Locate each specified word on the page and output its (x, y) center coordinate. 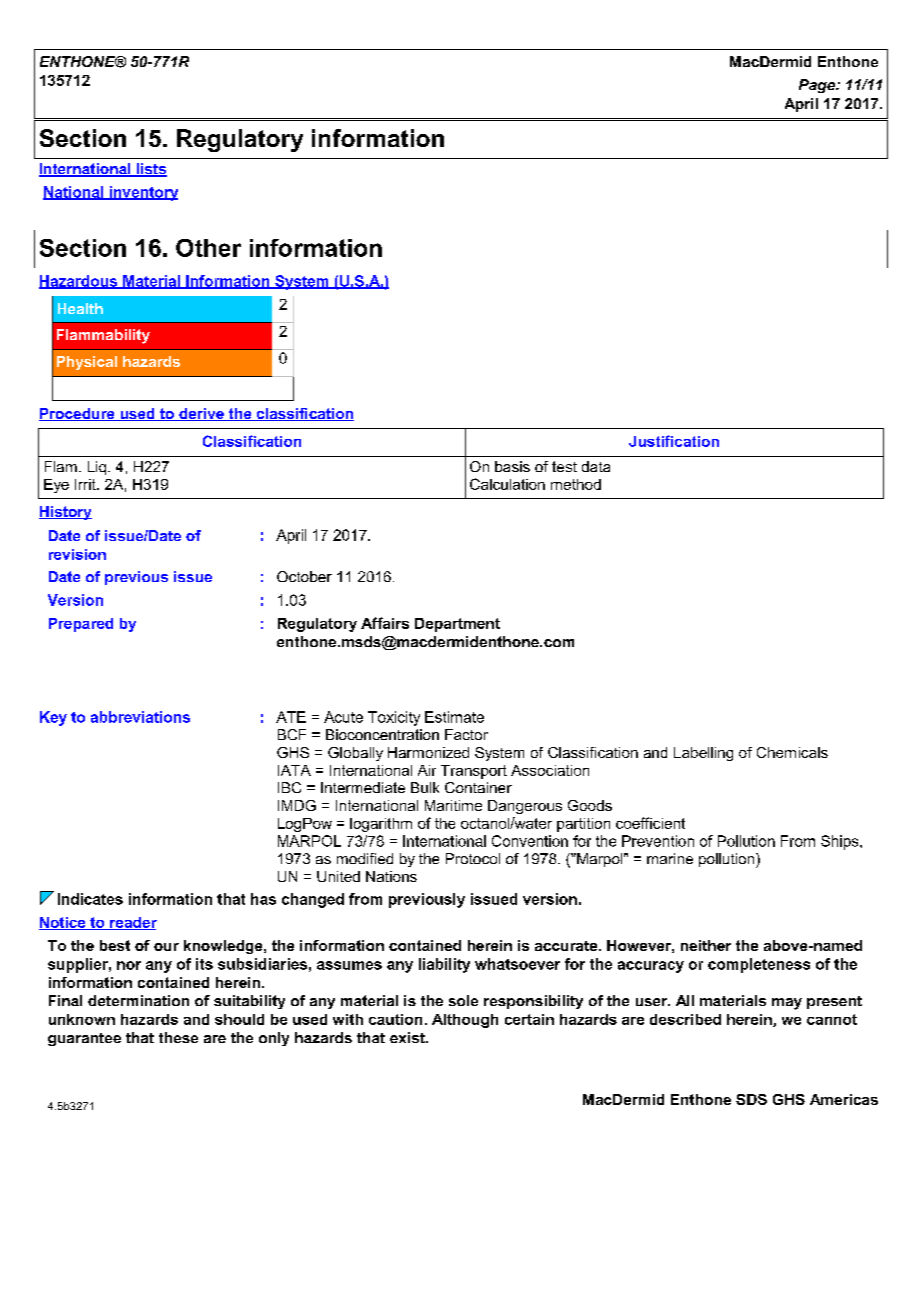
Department (457, 625)
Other (208, 248)
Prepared (81, 625)
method (576, 484)
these (178, 1037)
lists (151, 170)
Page (818, 86)
